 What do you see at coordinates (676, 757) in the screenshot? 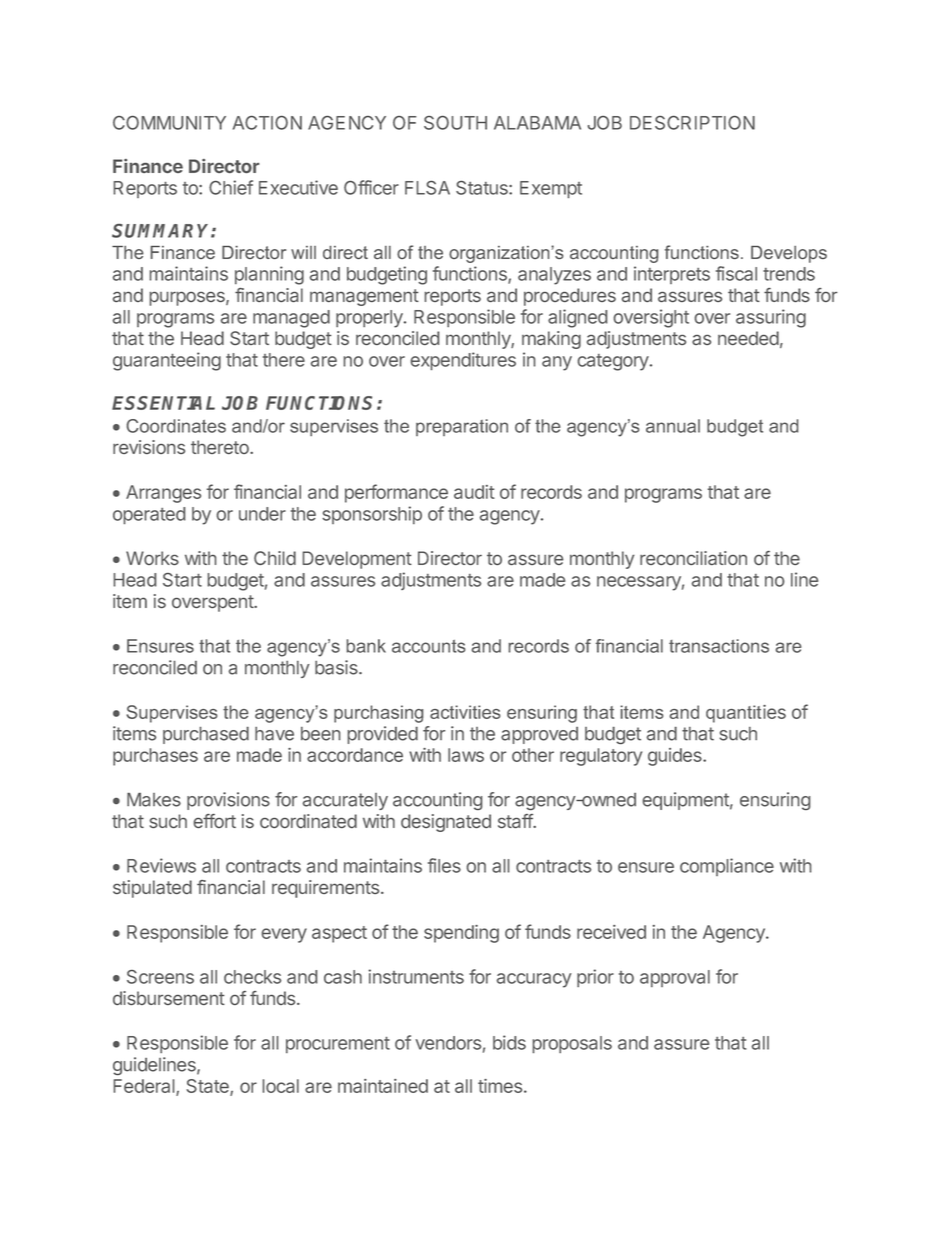
I see `guides` at bounding box center [676, 757].
